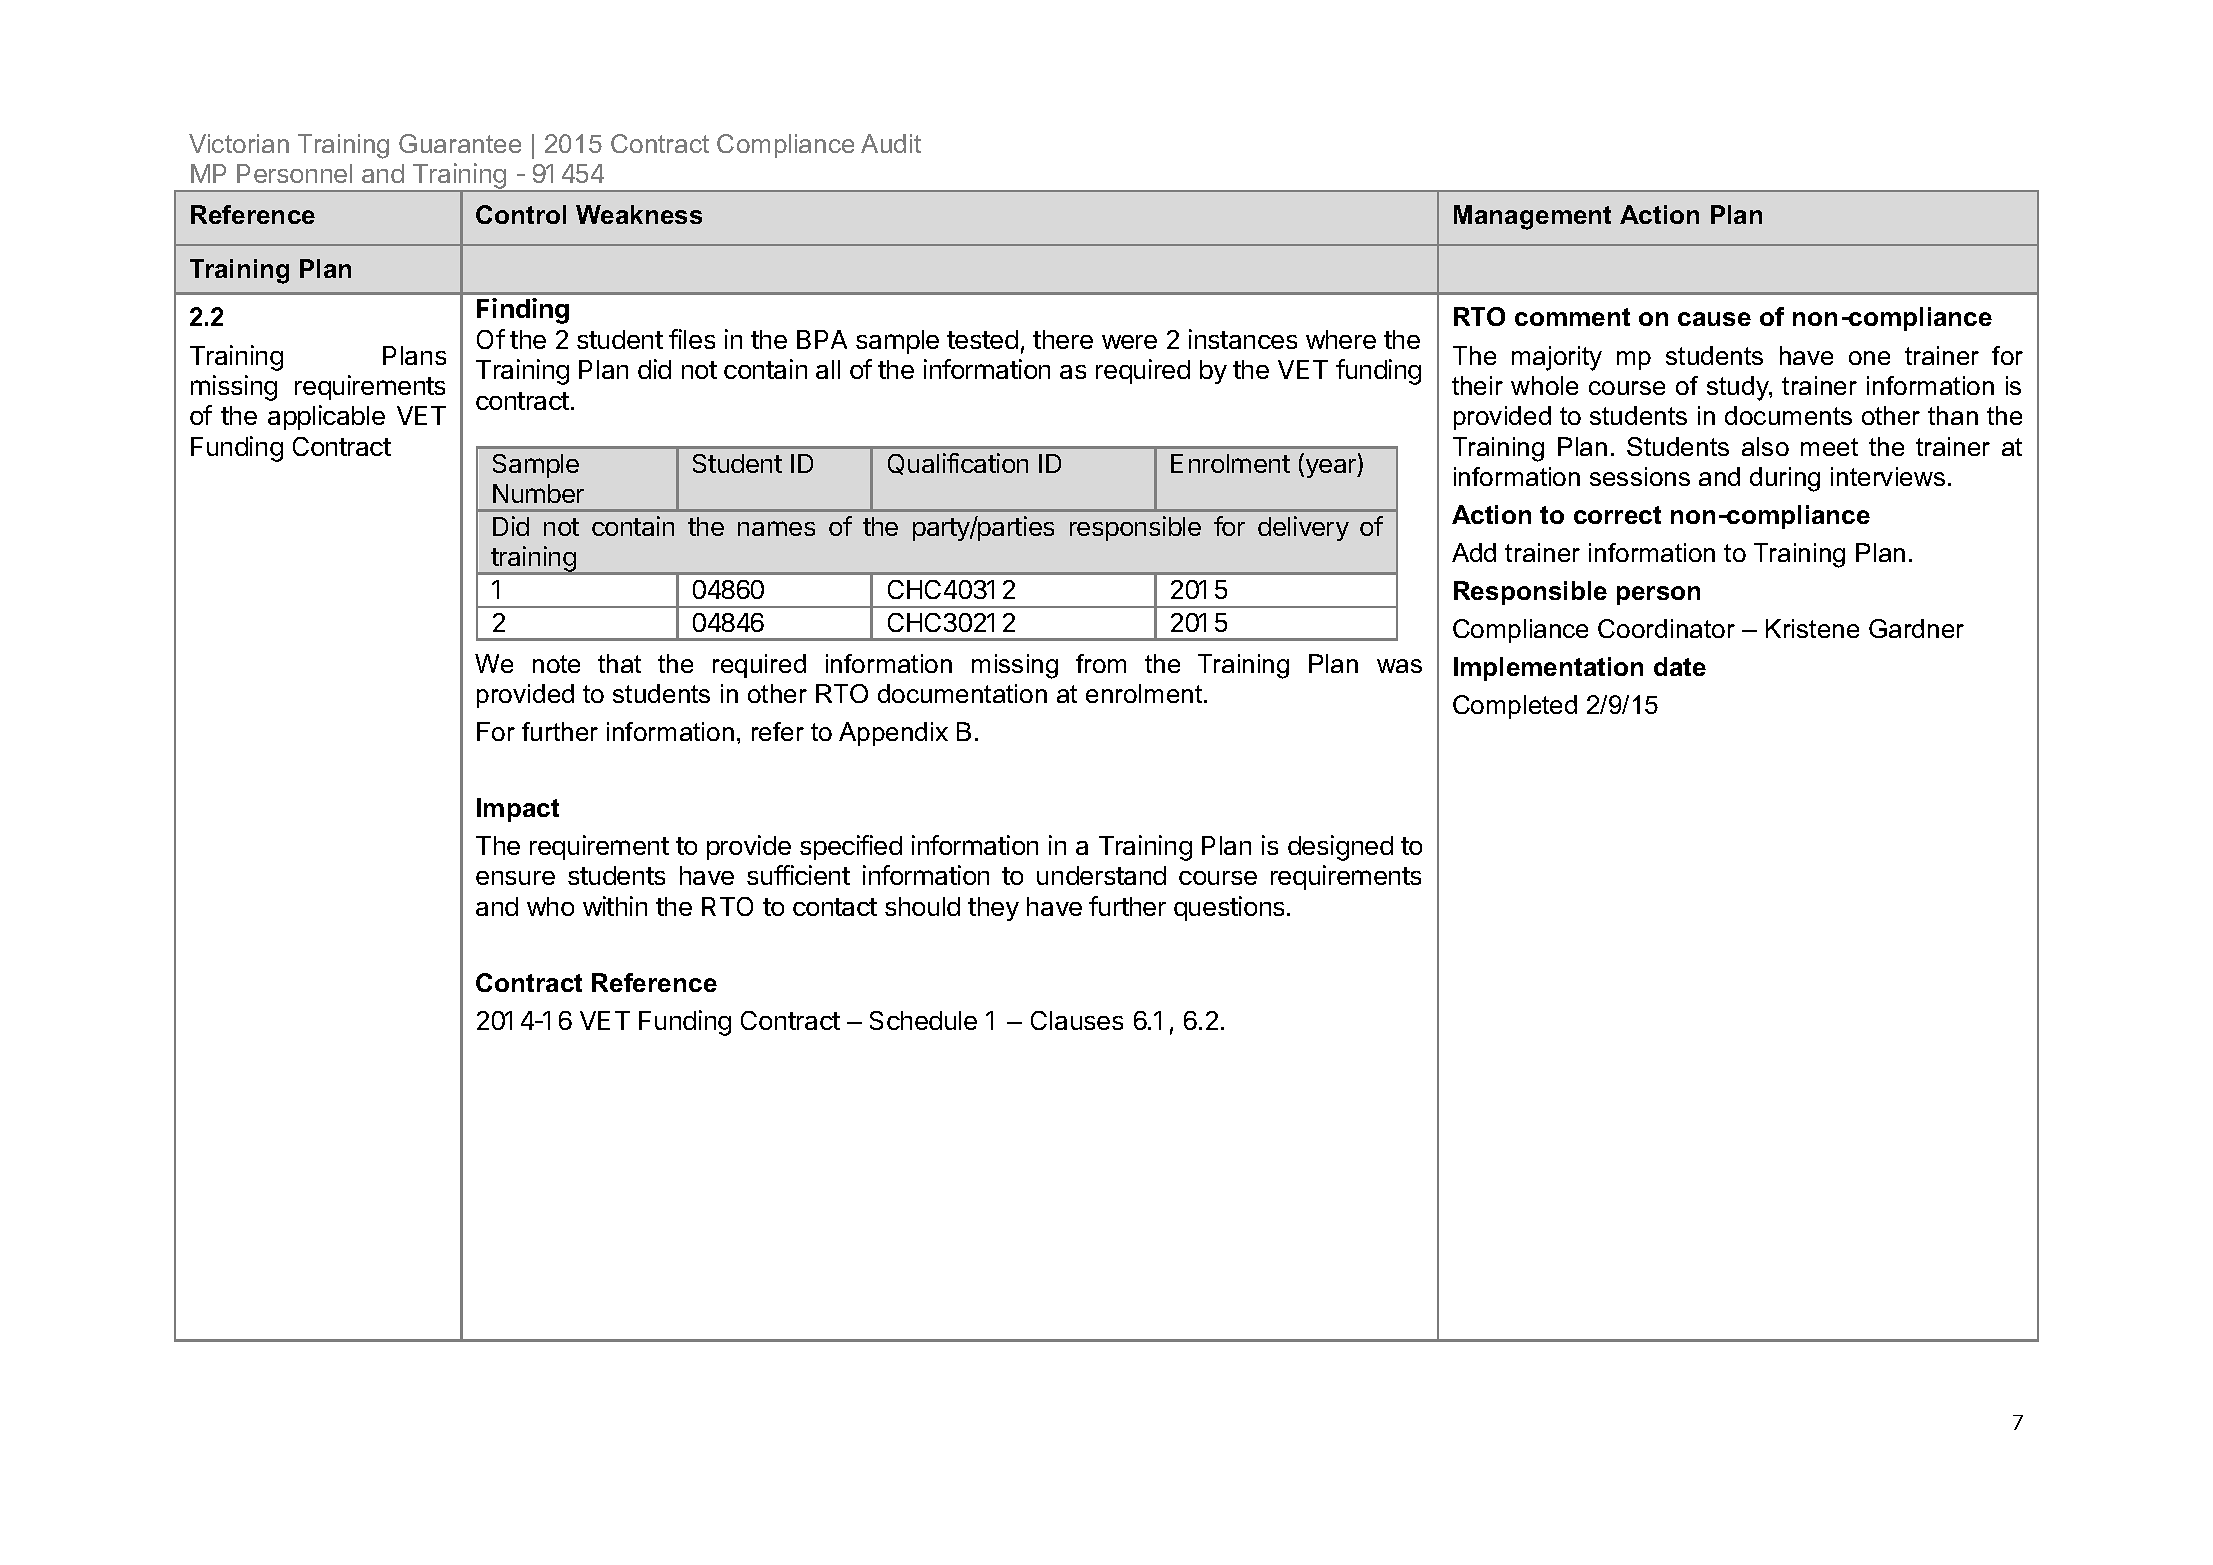 This screenshot has width=2213, height=1565. I want to click on Management, so click(1532, 217).
